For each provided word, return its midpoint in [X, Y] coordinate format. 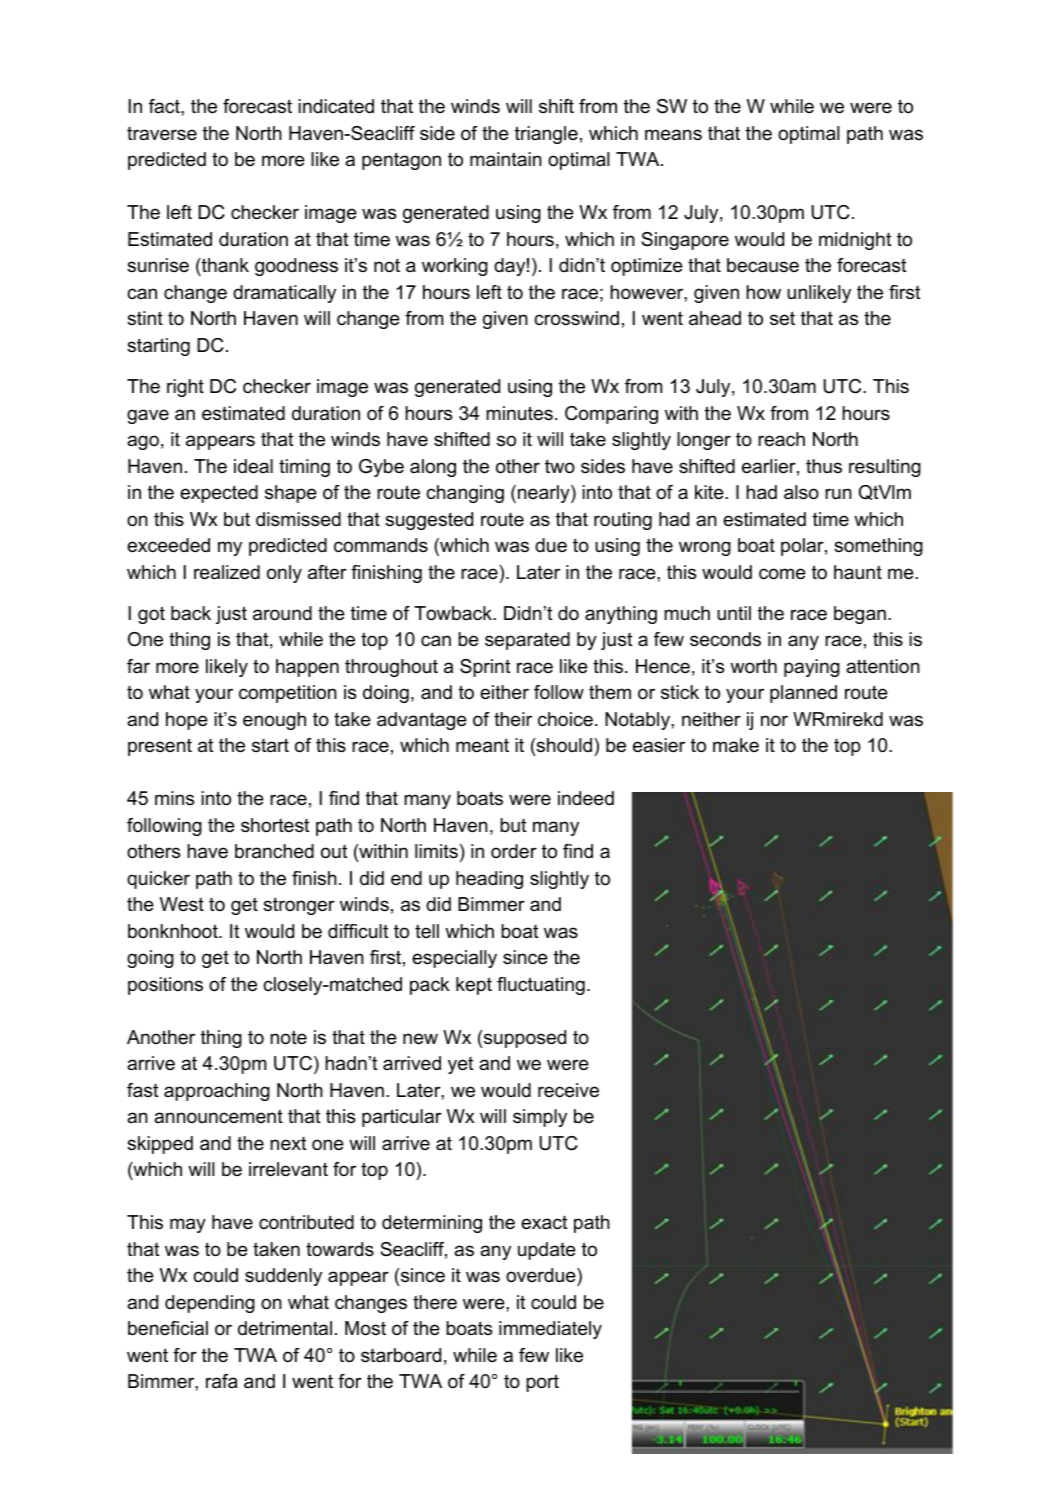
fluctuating [541, 986]
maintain [506, 159]
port [542, 1383]
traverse [162, 133]
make [736, 745]
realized [227, 572]
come [782, 574]
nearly [545, 494]
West [182, 904]
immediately [550, 1330]
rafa [222, 1381]
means [673, 135]
